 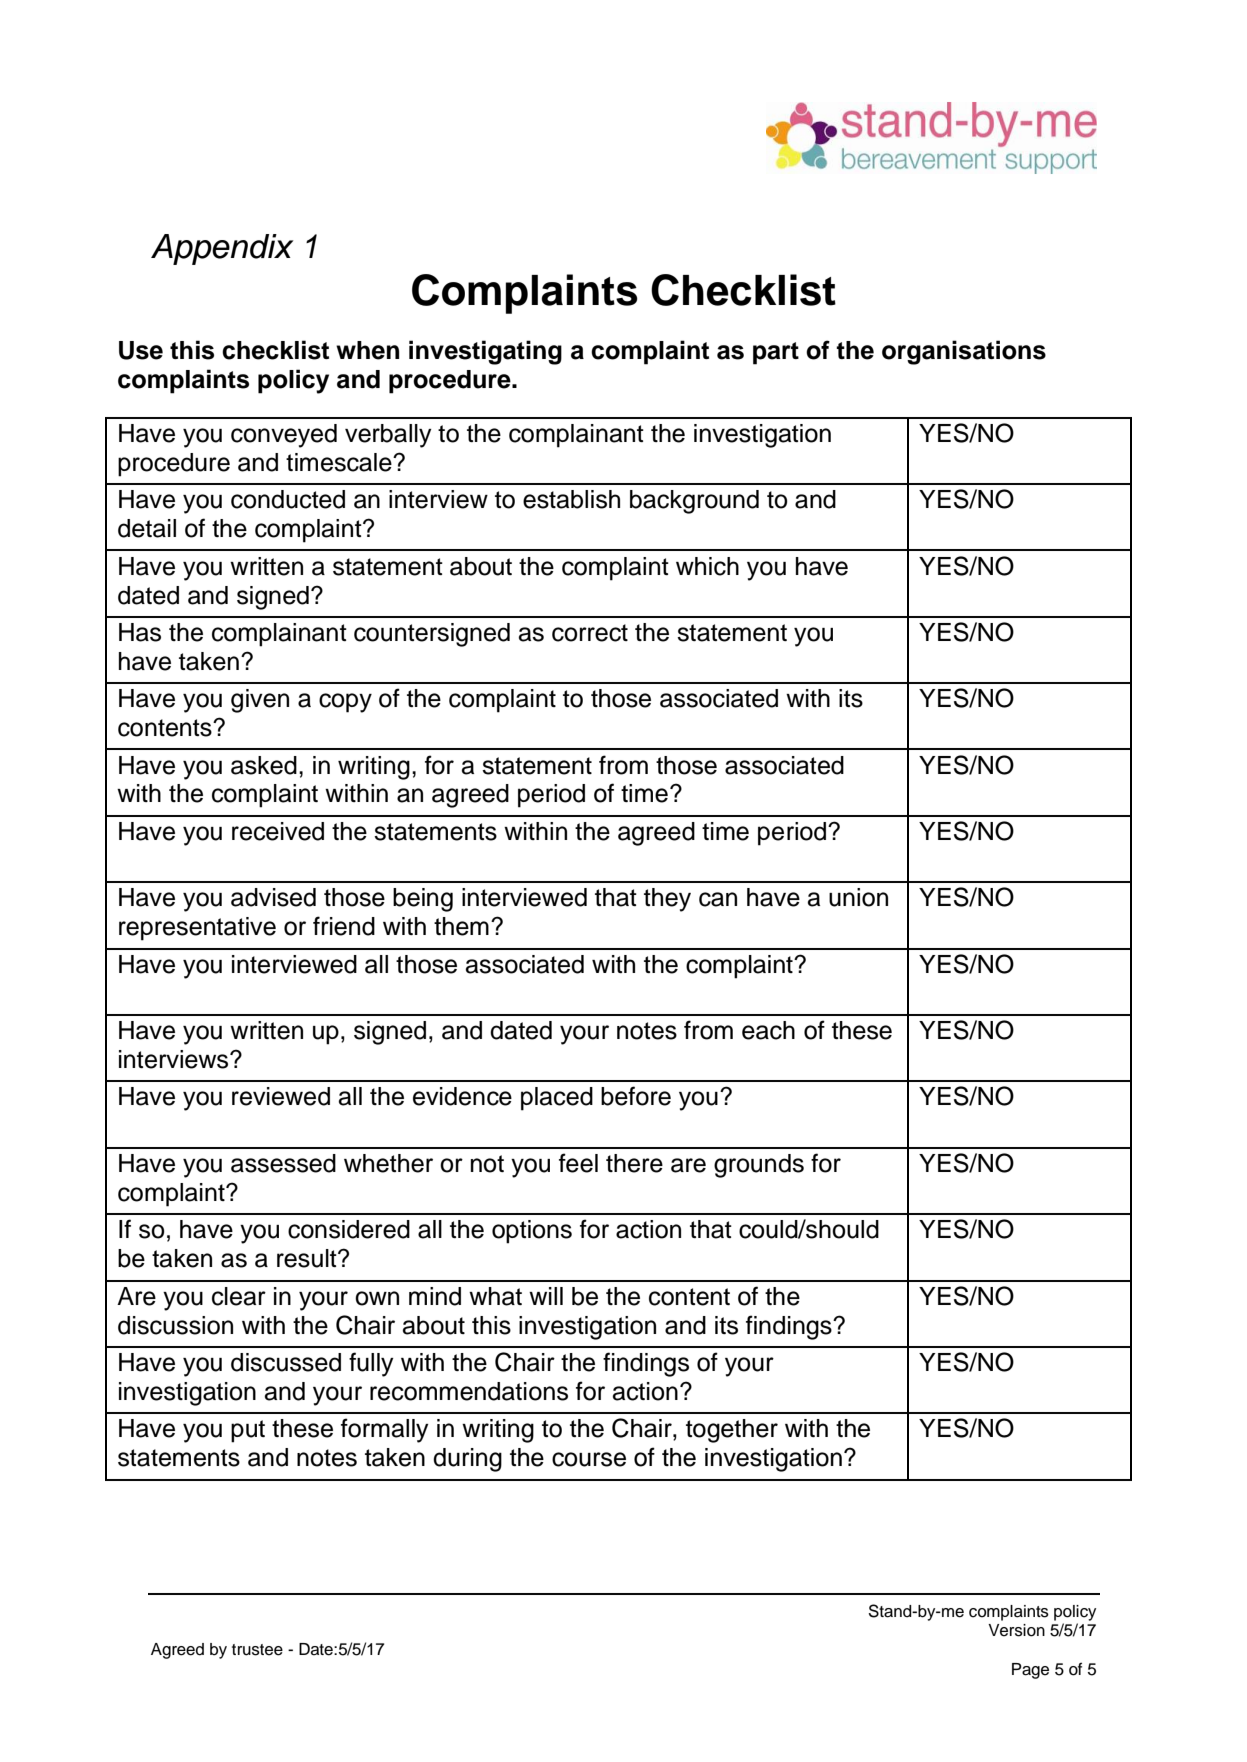 What do you see at coordinates (858, 897) in the image?
I see `union` at bounding box center [858, 897].
